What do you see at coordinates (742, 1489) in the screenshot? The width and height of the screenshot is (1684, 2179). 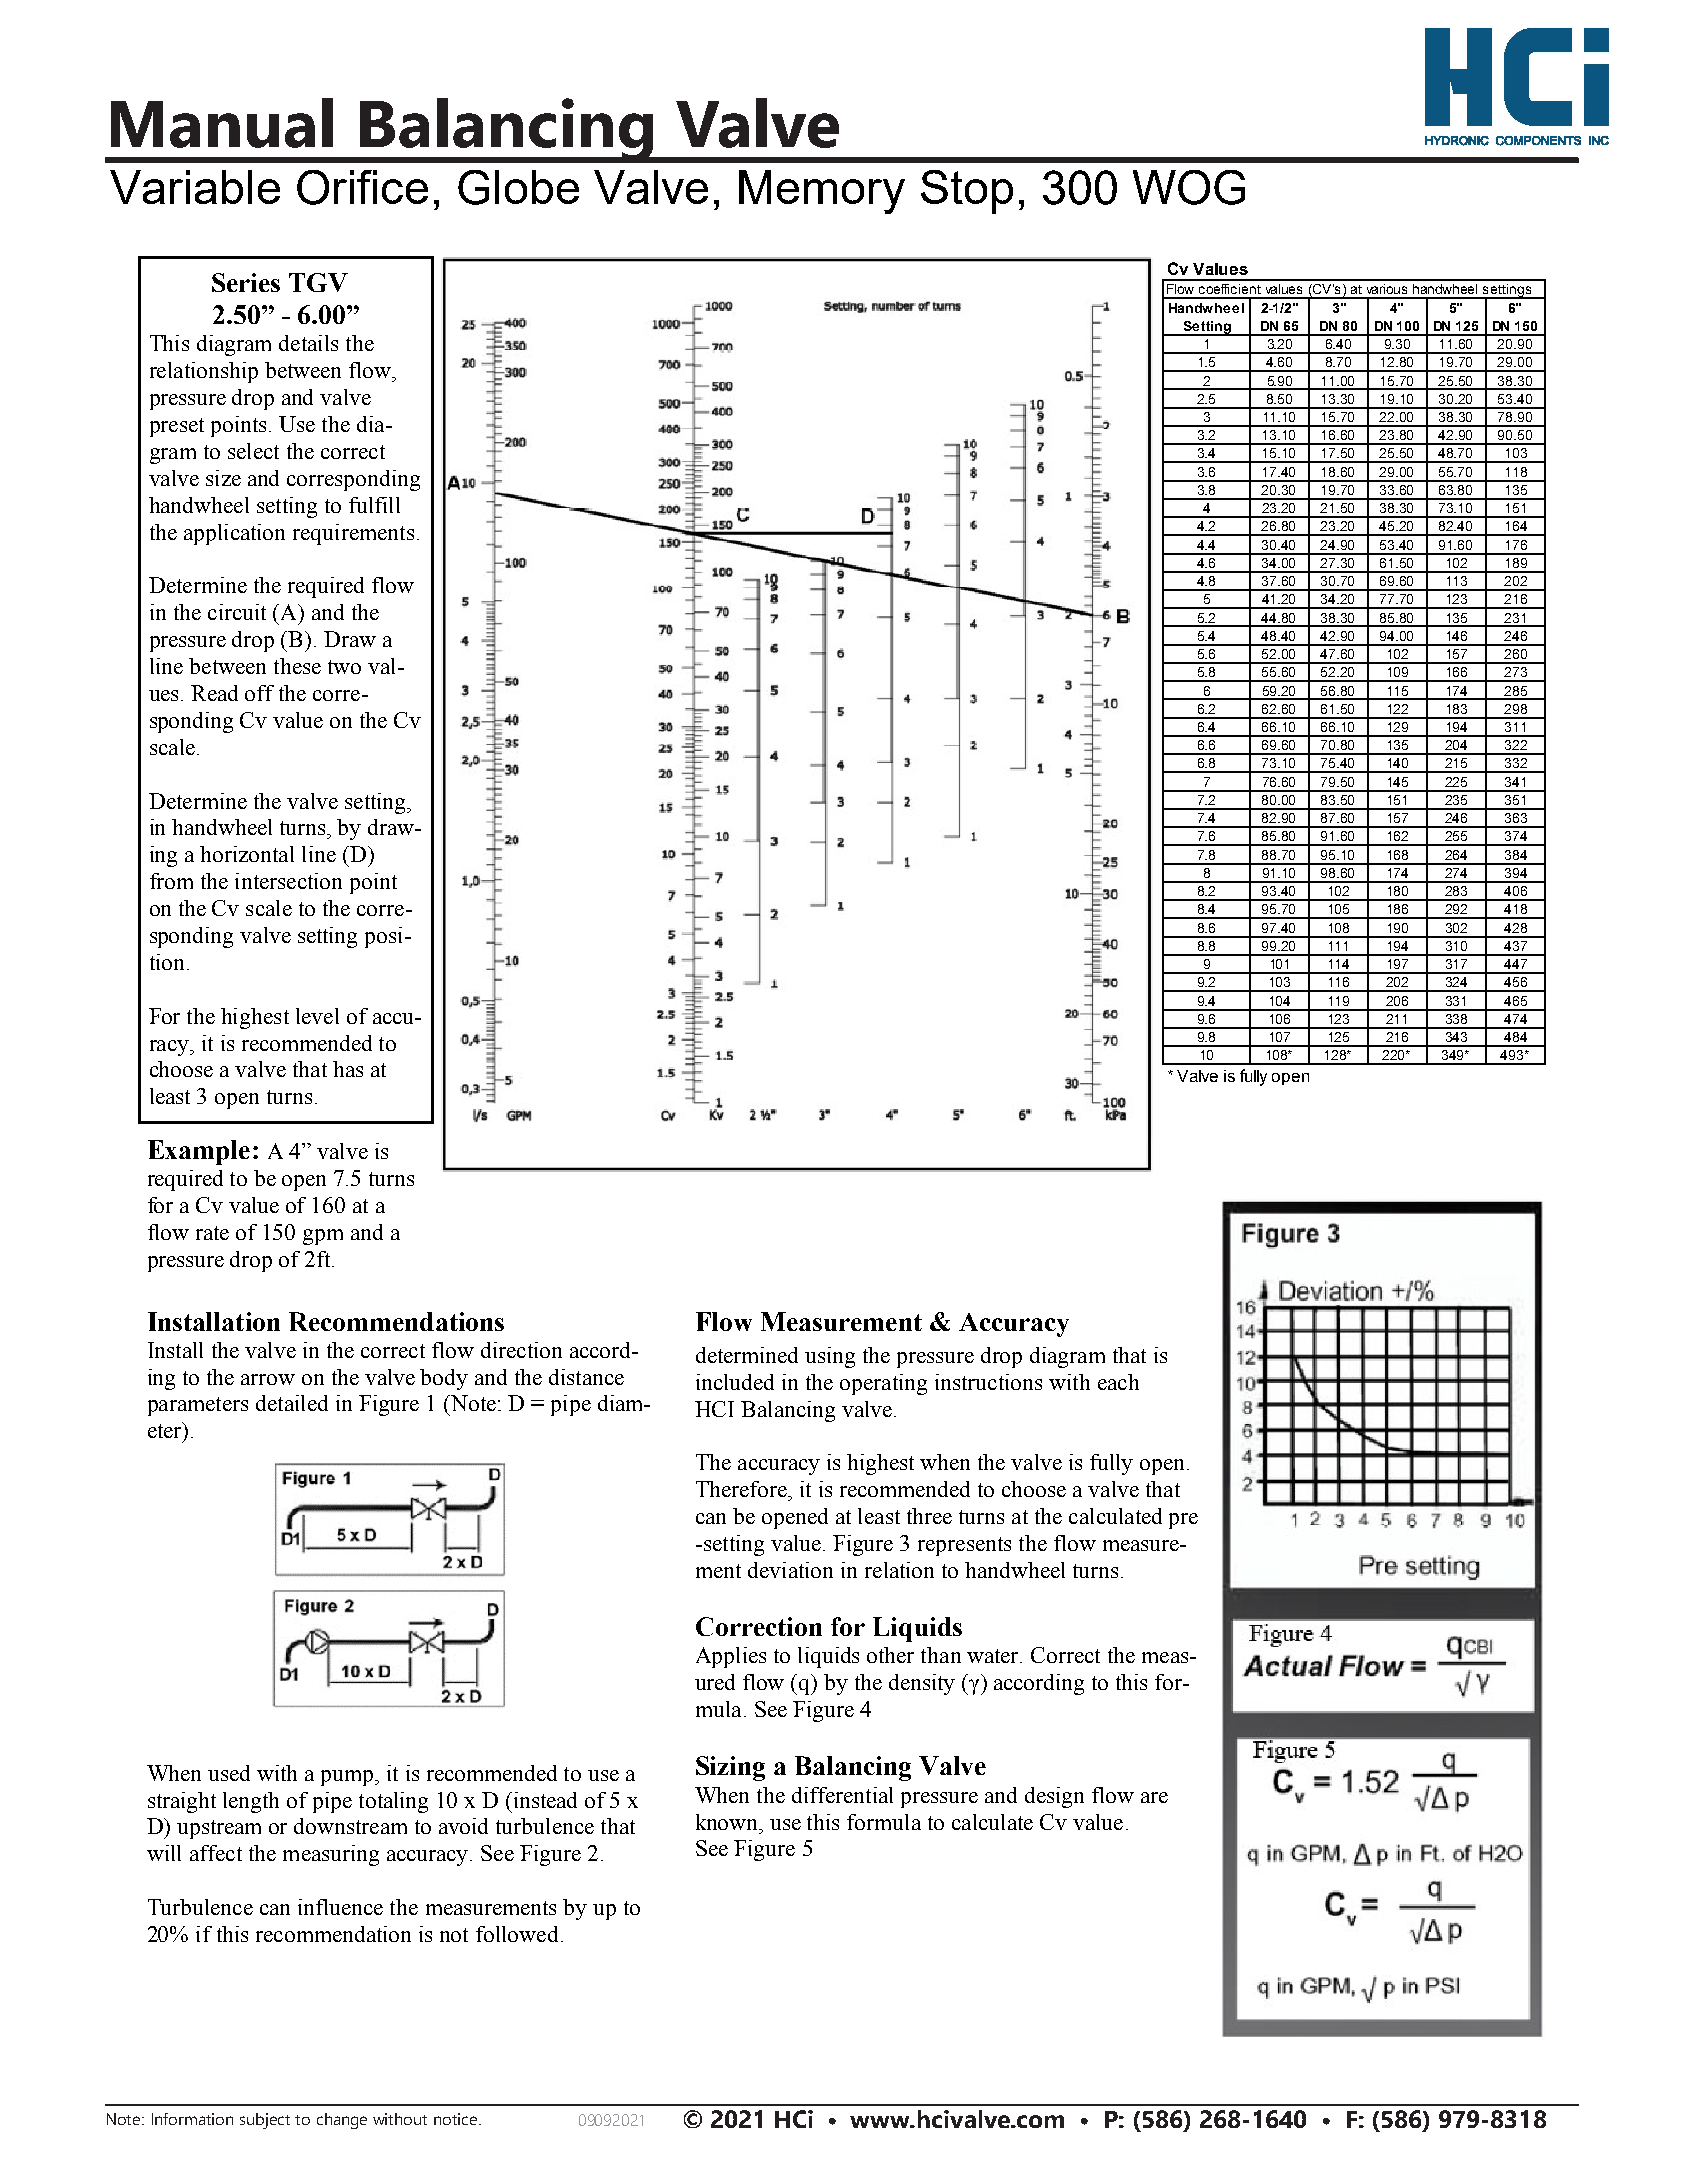 I see `Therefore` at bounding box center [742, 1489].
